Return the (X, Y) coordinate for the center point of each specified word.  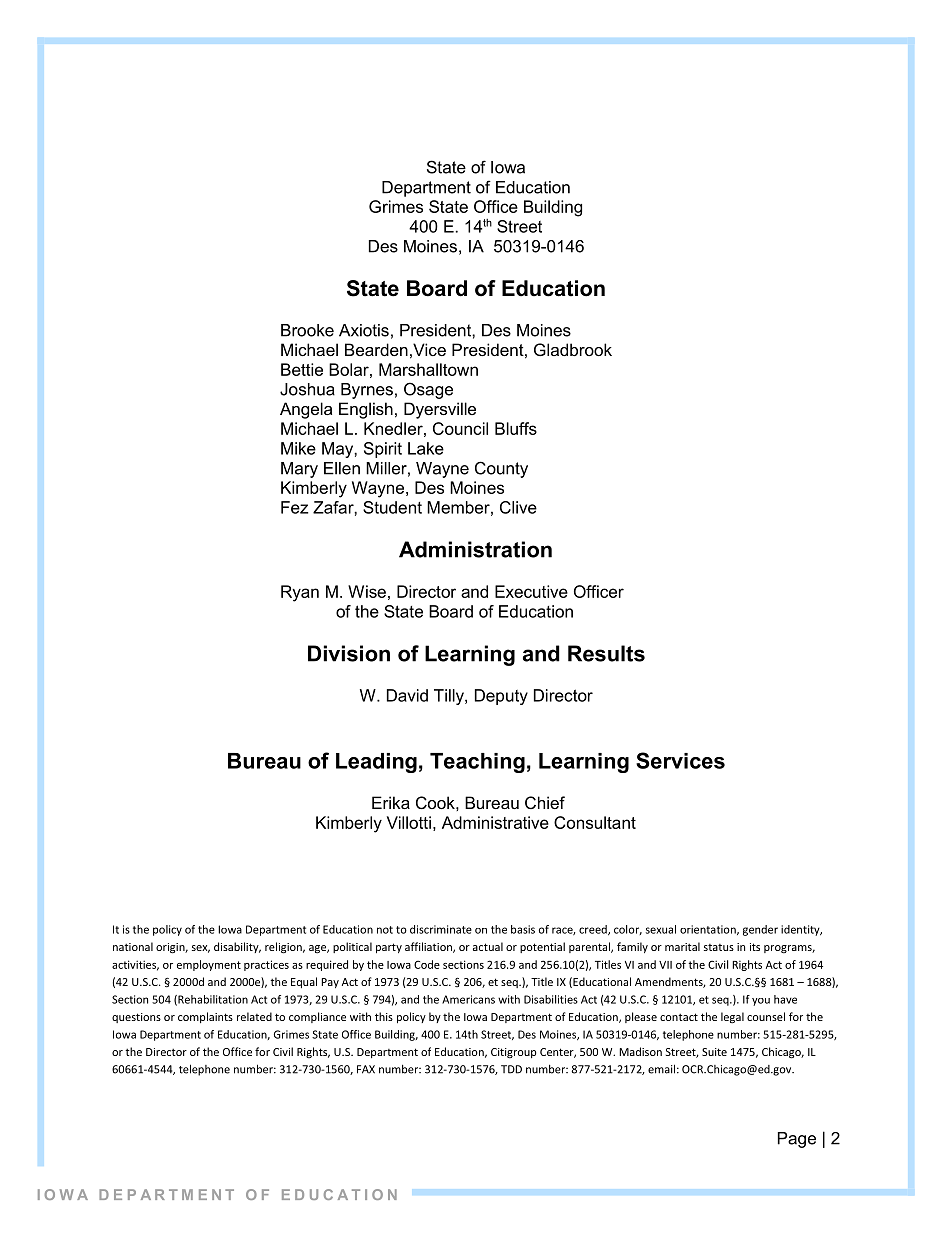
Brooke (307, 330)
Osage (428, 390)
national (133, 946)
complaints (205, 1017)
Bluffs (516, 428)
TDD (511, 1069)
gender (760, 930)
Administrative (495, 822)
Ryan (300, 593)
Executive (531, 591)
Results (606, 653)
